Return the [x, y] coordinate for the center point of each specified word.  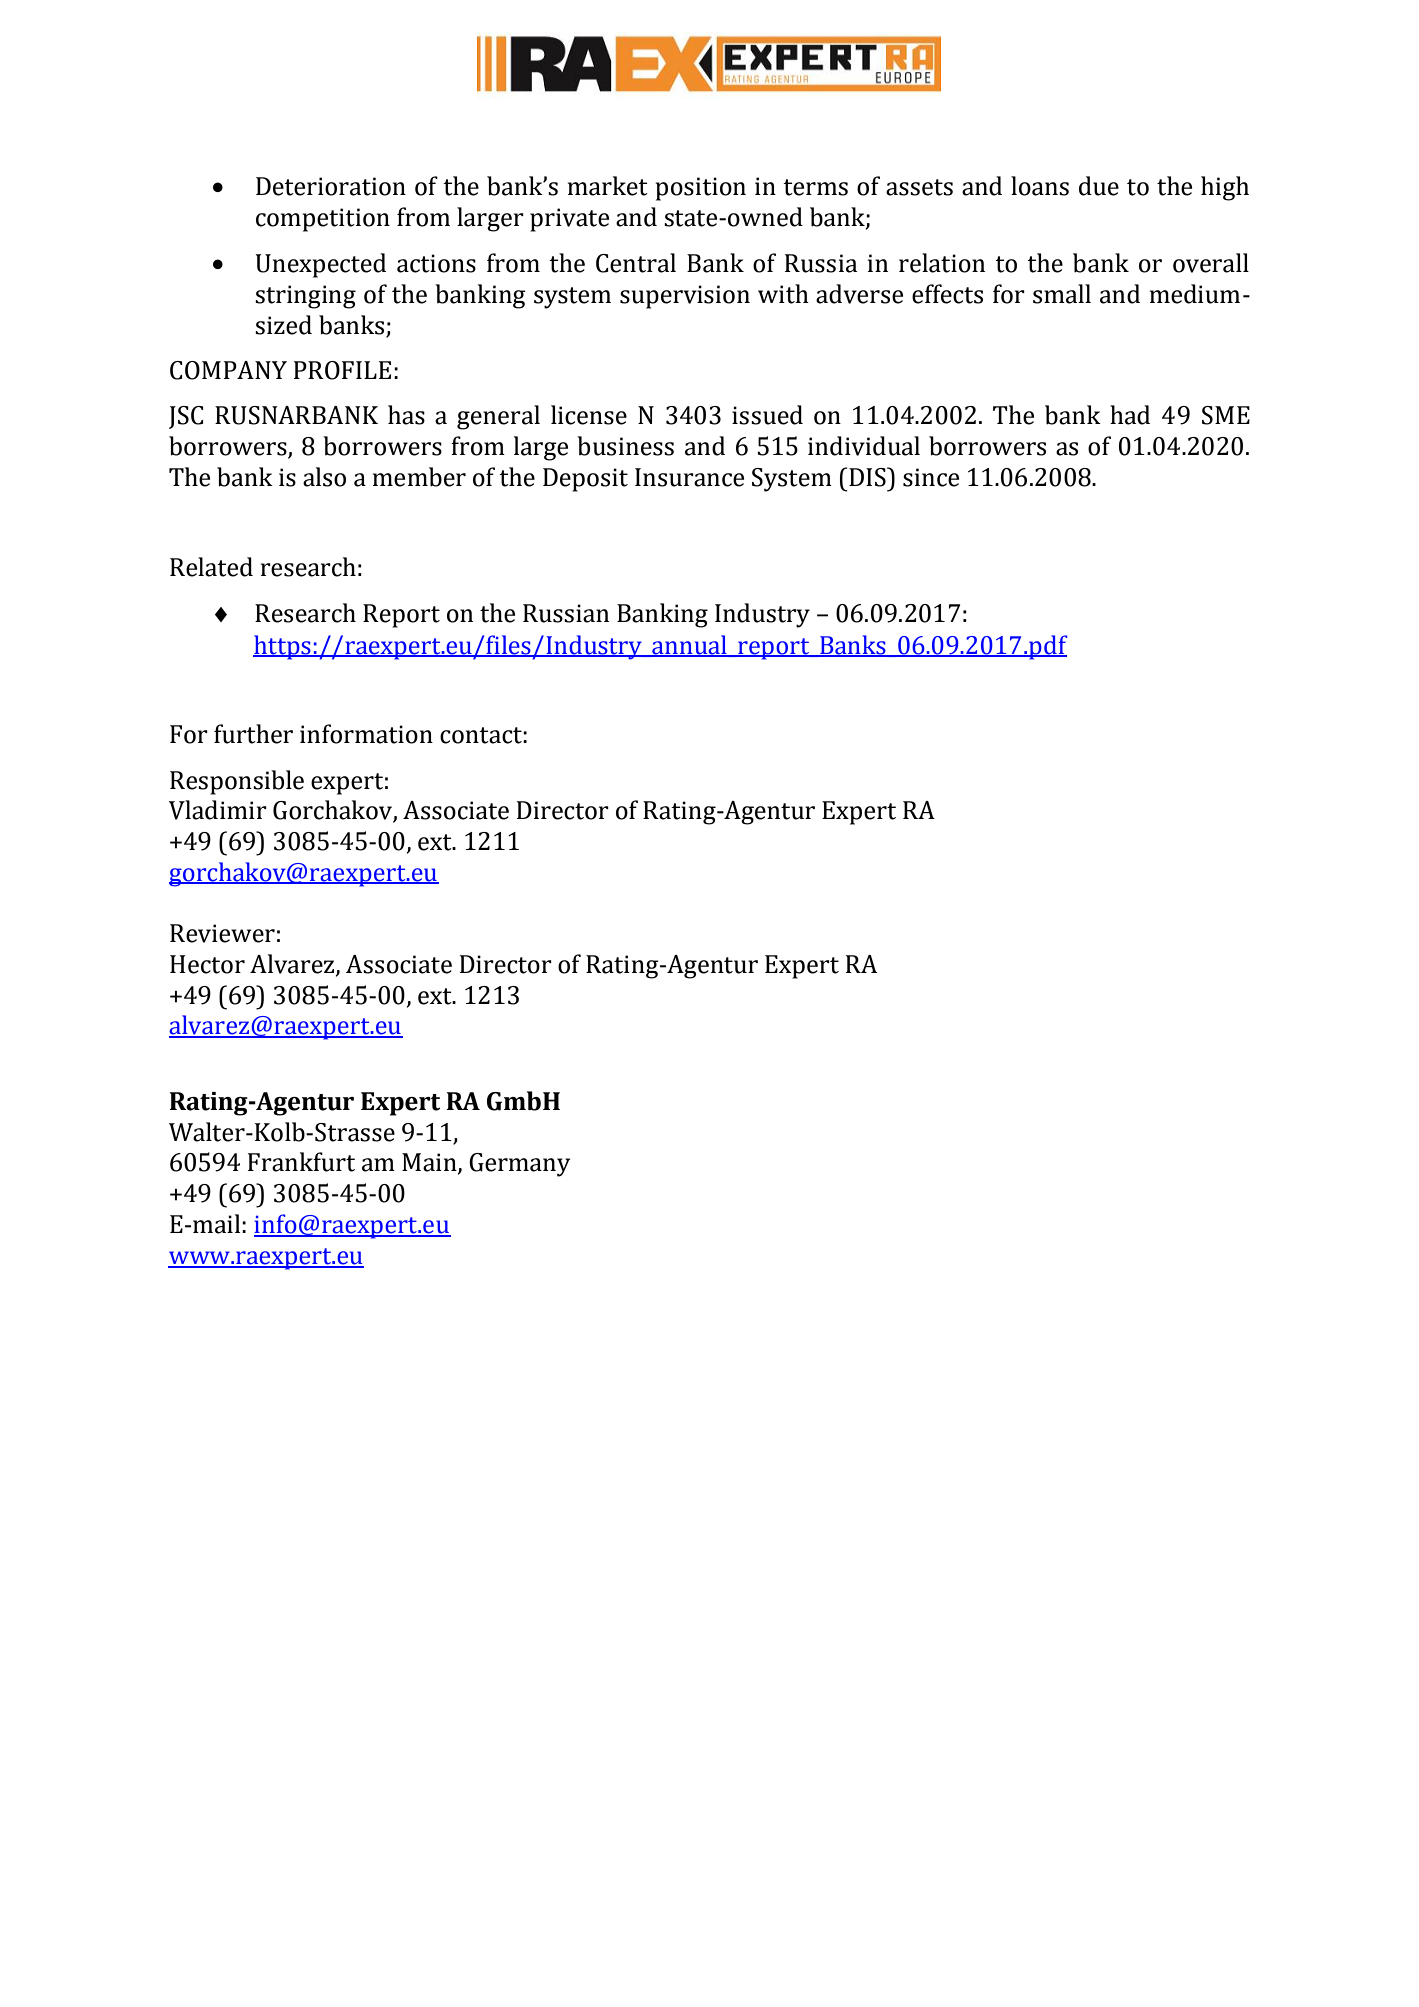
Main [430, 1163]
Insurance [689, 477]
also [324, 477]
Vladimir [218, 810]
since [931, 477]
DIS [868, 477]
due [1099, 186]
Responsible [237, 782]
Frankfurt [301, 1162]
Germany [519, 1165]
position [700, 189]
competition [323, 220]
